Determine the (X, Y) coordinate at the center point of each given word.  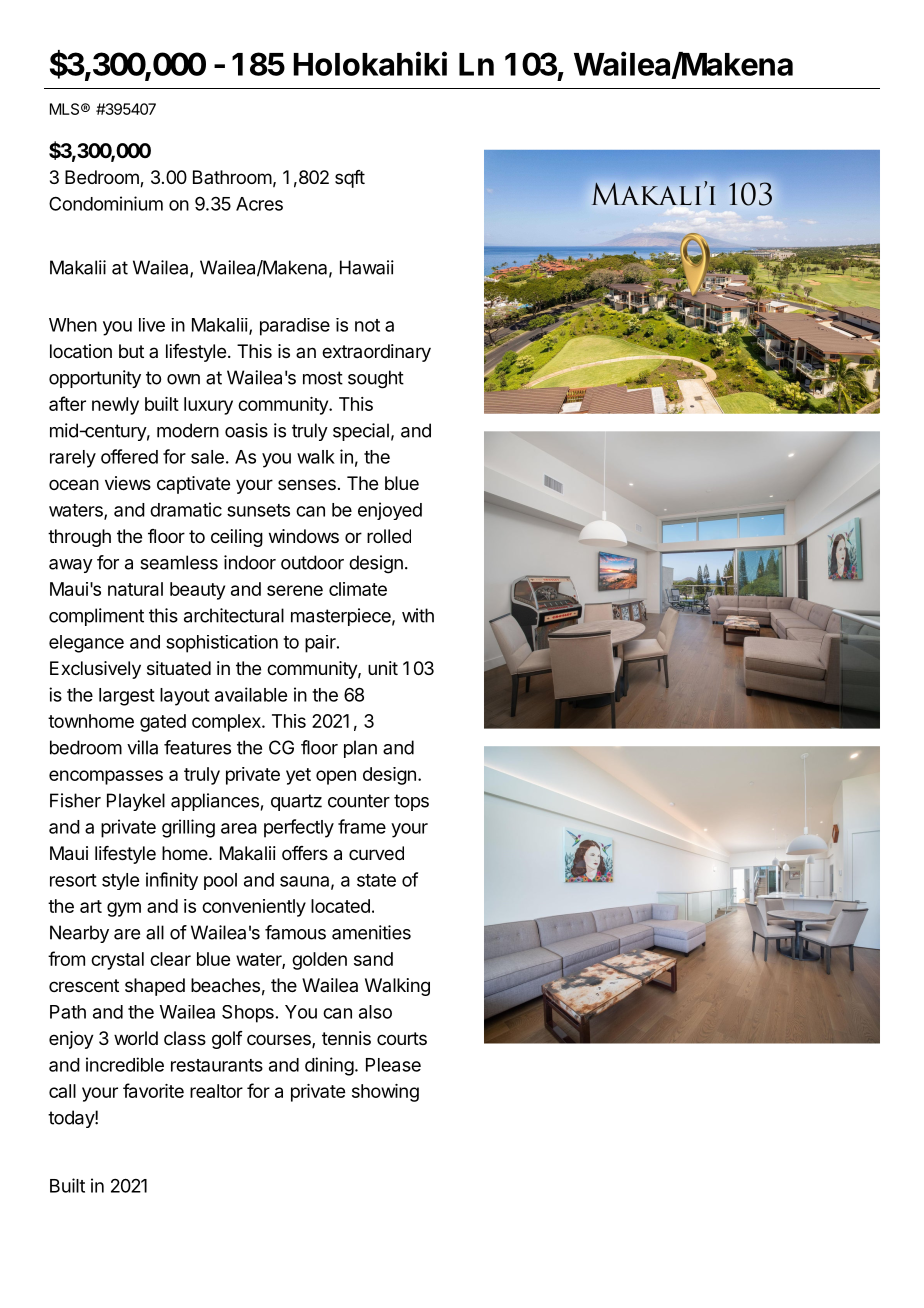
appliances (215, 802)
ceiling (237, 538)
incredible (125, 1064)
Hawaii (367, 267)
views (128, 483)
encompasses (106, 777)
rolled (389, 536)
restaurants (217, 1065)
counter (359, 801)
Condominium (106, 203)
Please (393, 1065)
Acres (259, 204)
